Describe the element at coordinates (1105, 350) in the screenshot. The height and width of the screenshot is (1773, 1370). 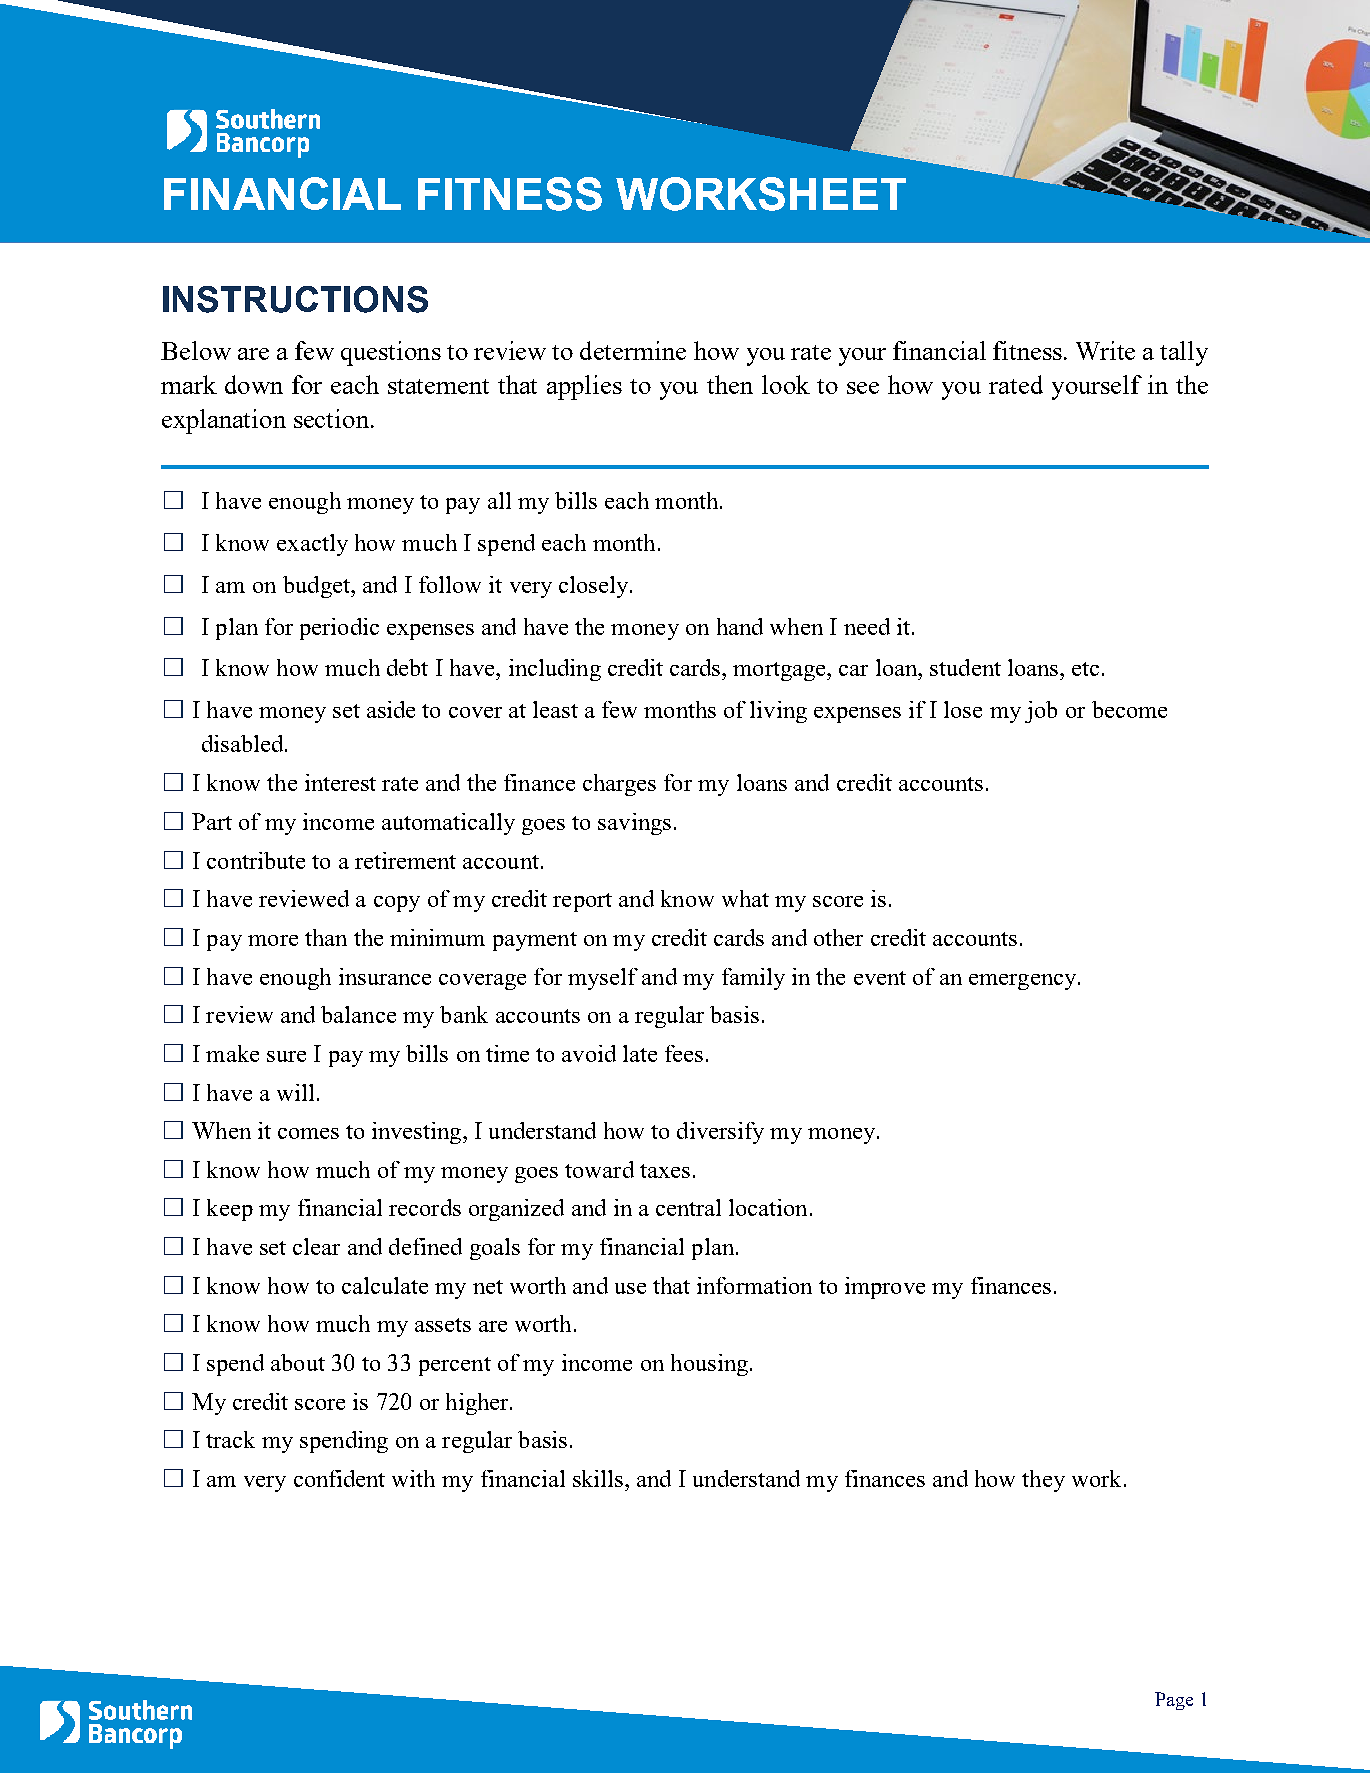
I see `Write` at that location.
